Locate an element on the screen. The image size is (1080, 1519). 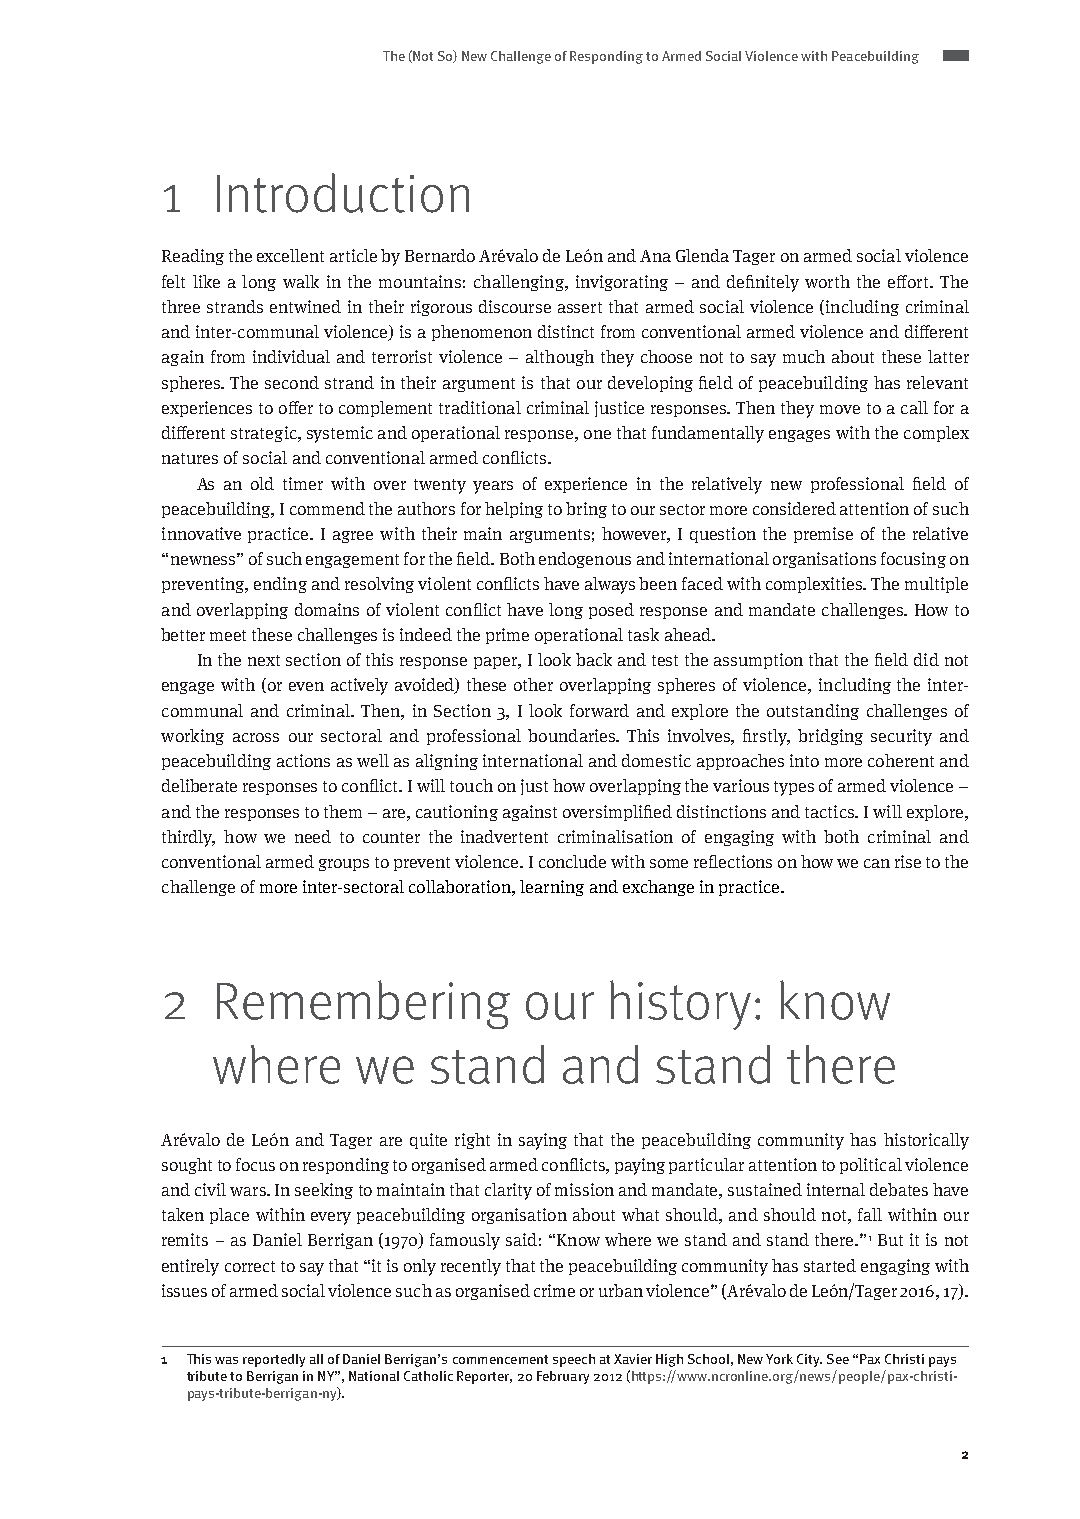
worth is located at coordinates (827, 281).
